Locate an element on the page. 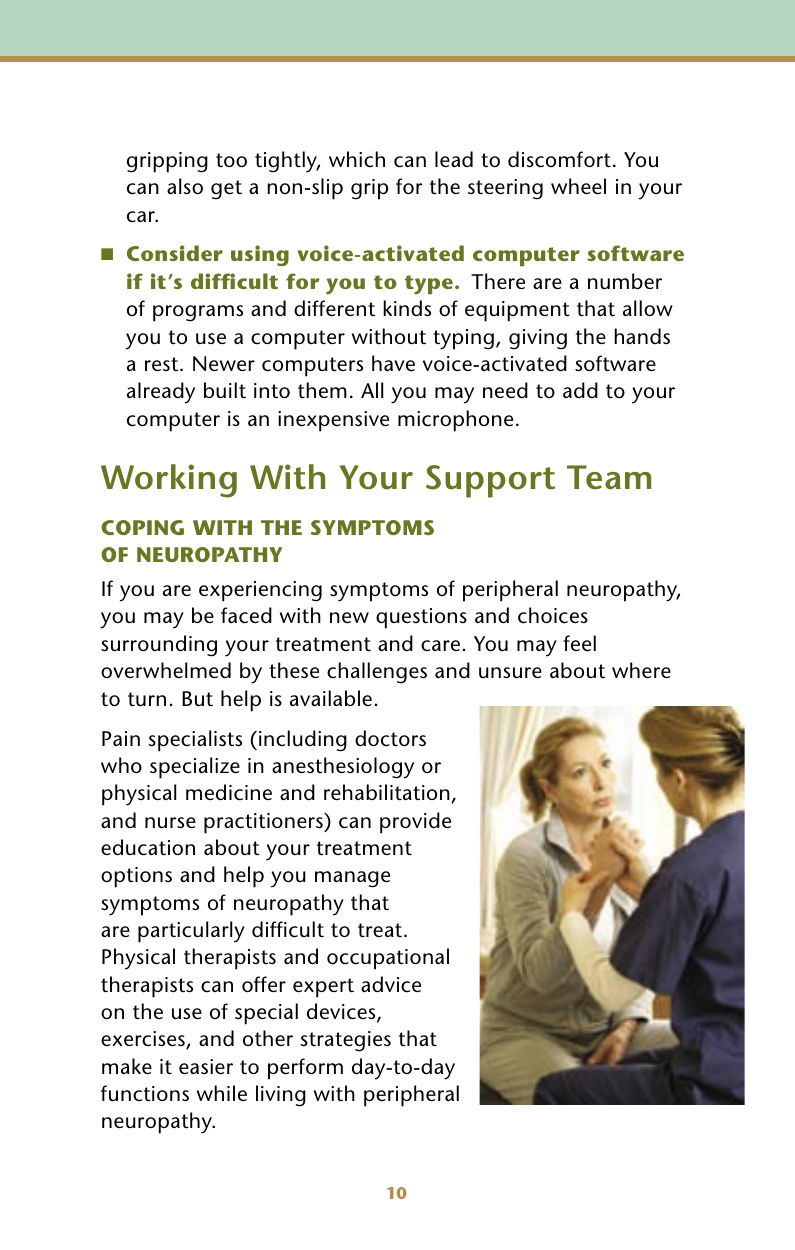 Image resolution: width=795 pixels, height=1250 pixels. easier is located at coordinates (206, 1067).
